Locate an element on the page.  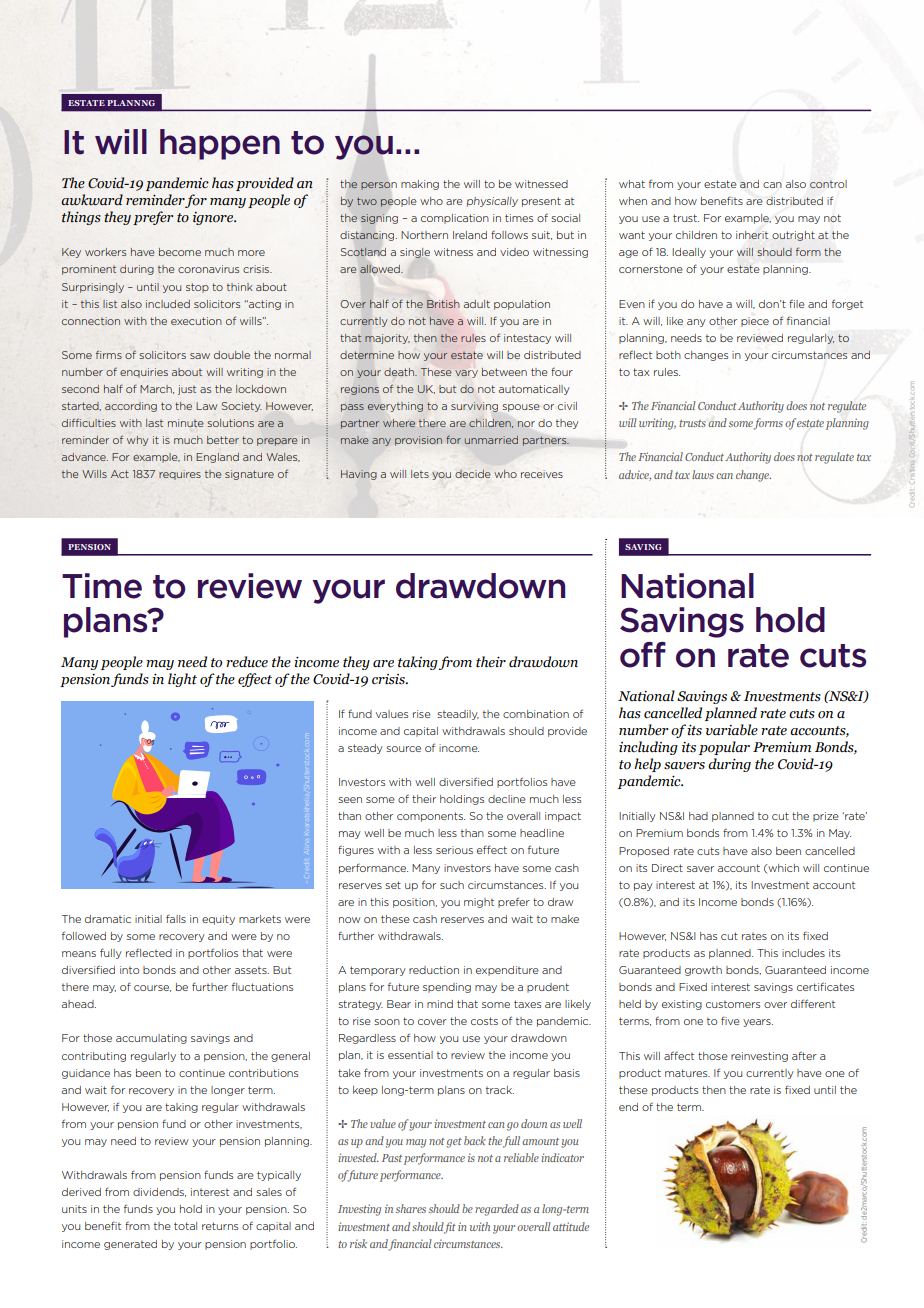
falls is located at coordinates (176, 918).
